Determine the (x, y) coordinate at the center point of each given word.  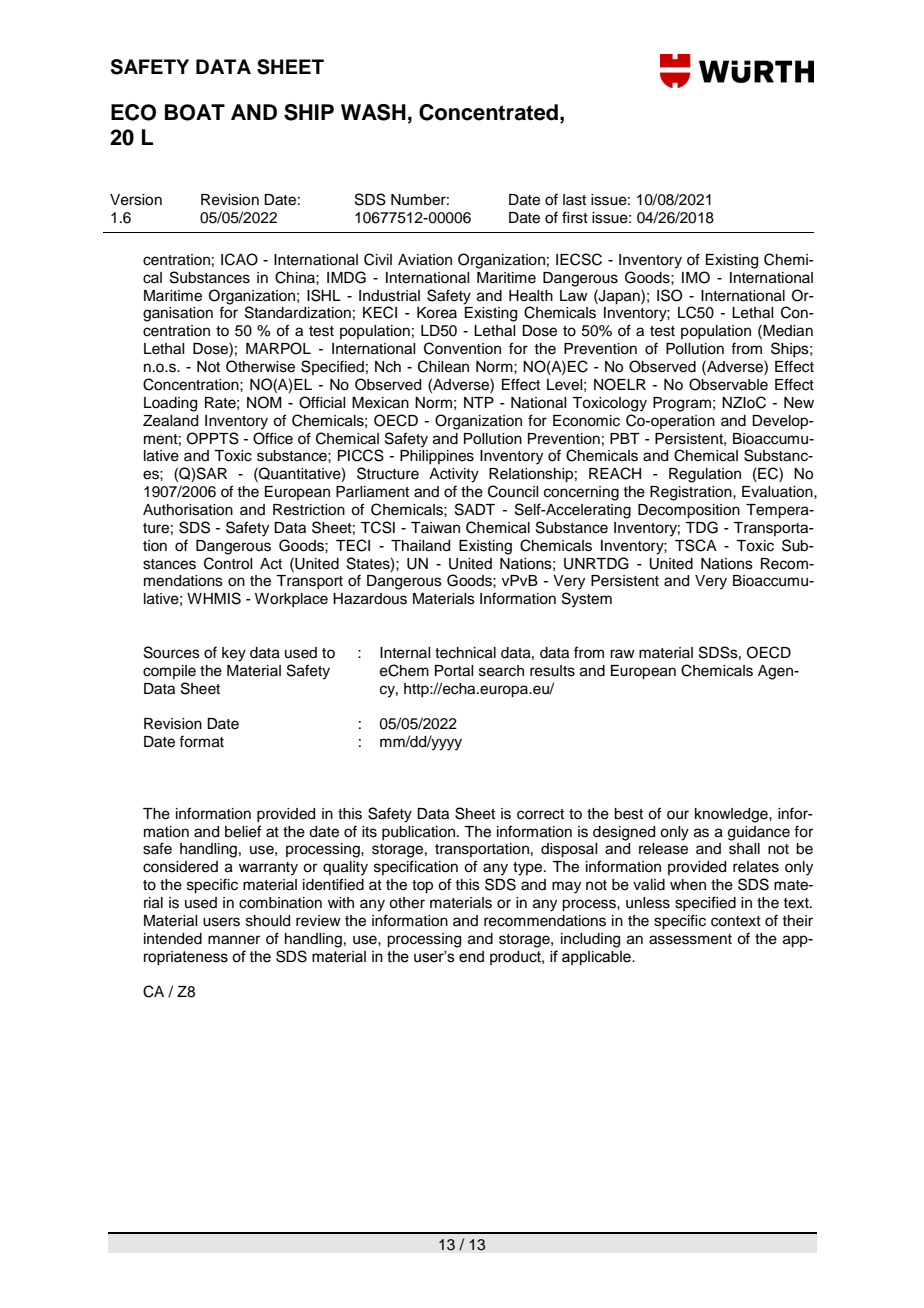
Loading (170, 404)
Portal (454, 671)
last (574, 200)
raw (622, 653)
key (234, 654)
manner (234, 940)
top (422, 887)
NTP (479, 402)
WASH (373, 112)
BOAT (195, 112)
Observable (728, 384)
